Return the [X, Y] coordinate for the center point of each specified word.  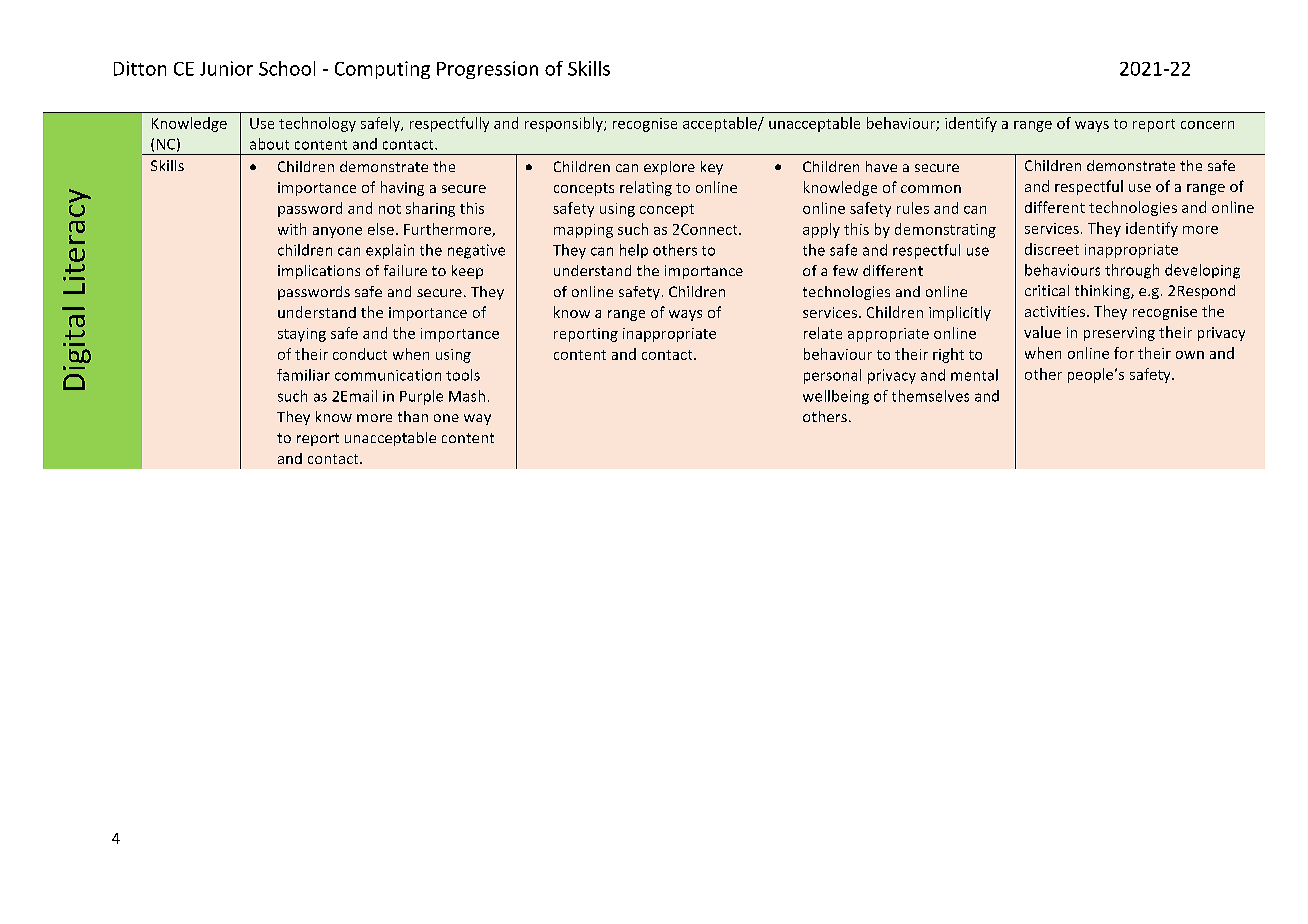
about [269, 144]
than [413, 416]
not [390, 209]
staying [302, 335]
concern [1207, 125]
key [712, 168]
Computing [382, 70]
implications [319, 272]
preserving [1119, 334]
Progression [487, 70]
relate [823, 333]
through [1132, 271]
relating [646, 188]
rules [913, 208]
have [881, 166]
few [845, 270]
